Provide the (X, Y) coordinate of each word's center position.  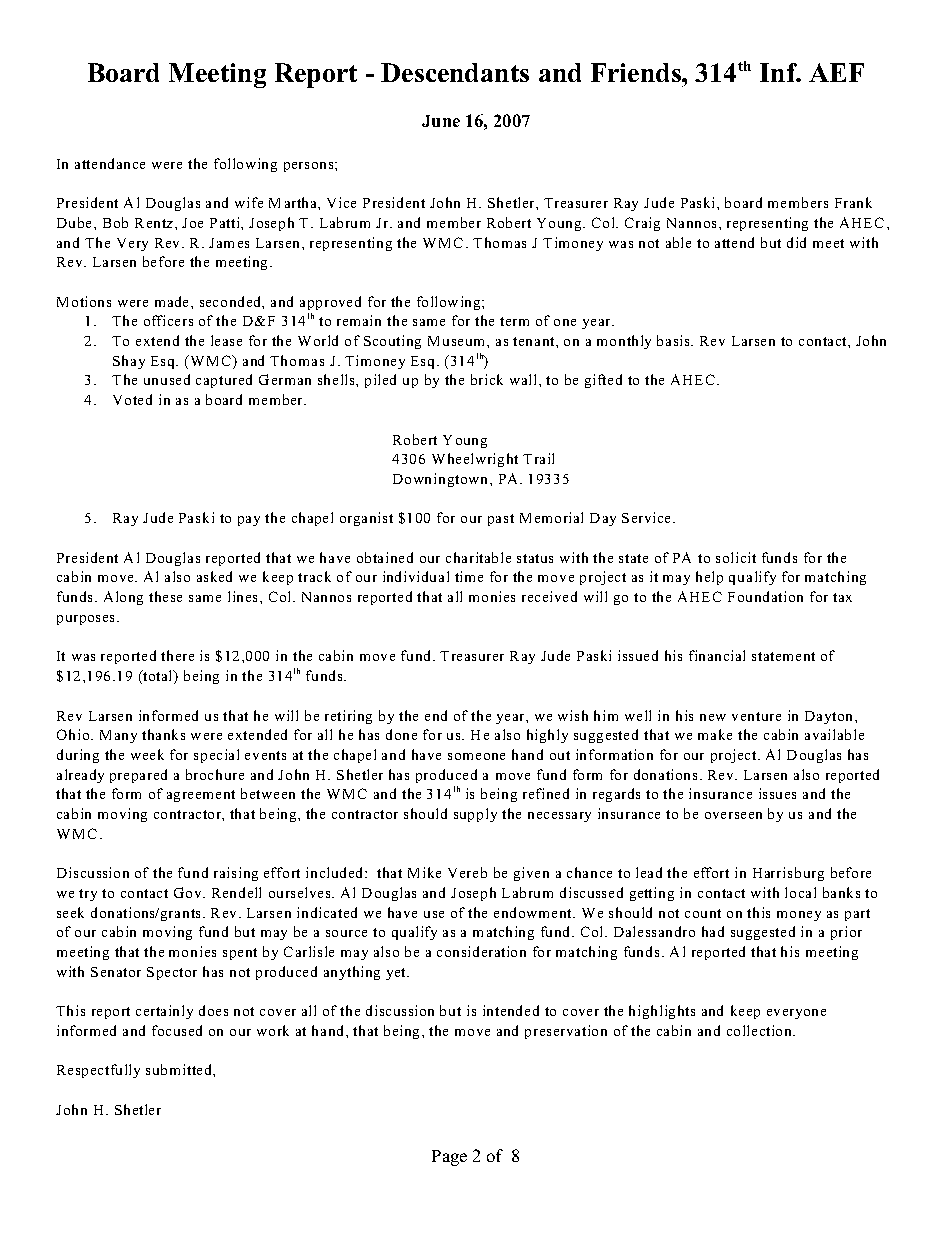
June (441, 121)
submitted (180, 1069)
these (165, 596)
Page (449, 1158)
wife (249, 202)
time (469, 576)
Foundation (765, 596)
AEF (836, 72)
